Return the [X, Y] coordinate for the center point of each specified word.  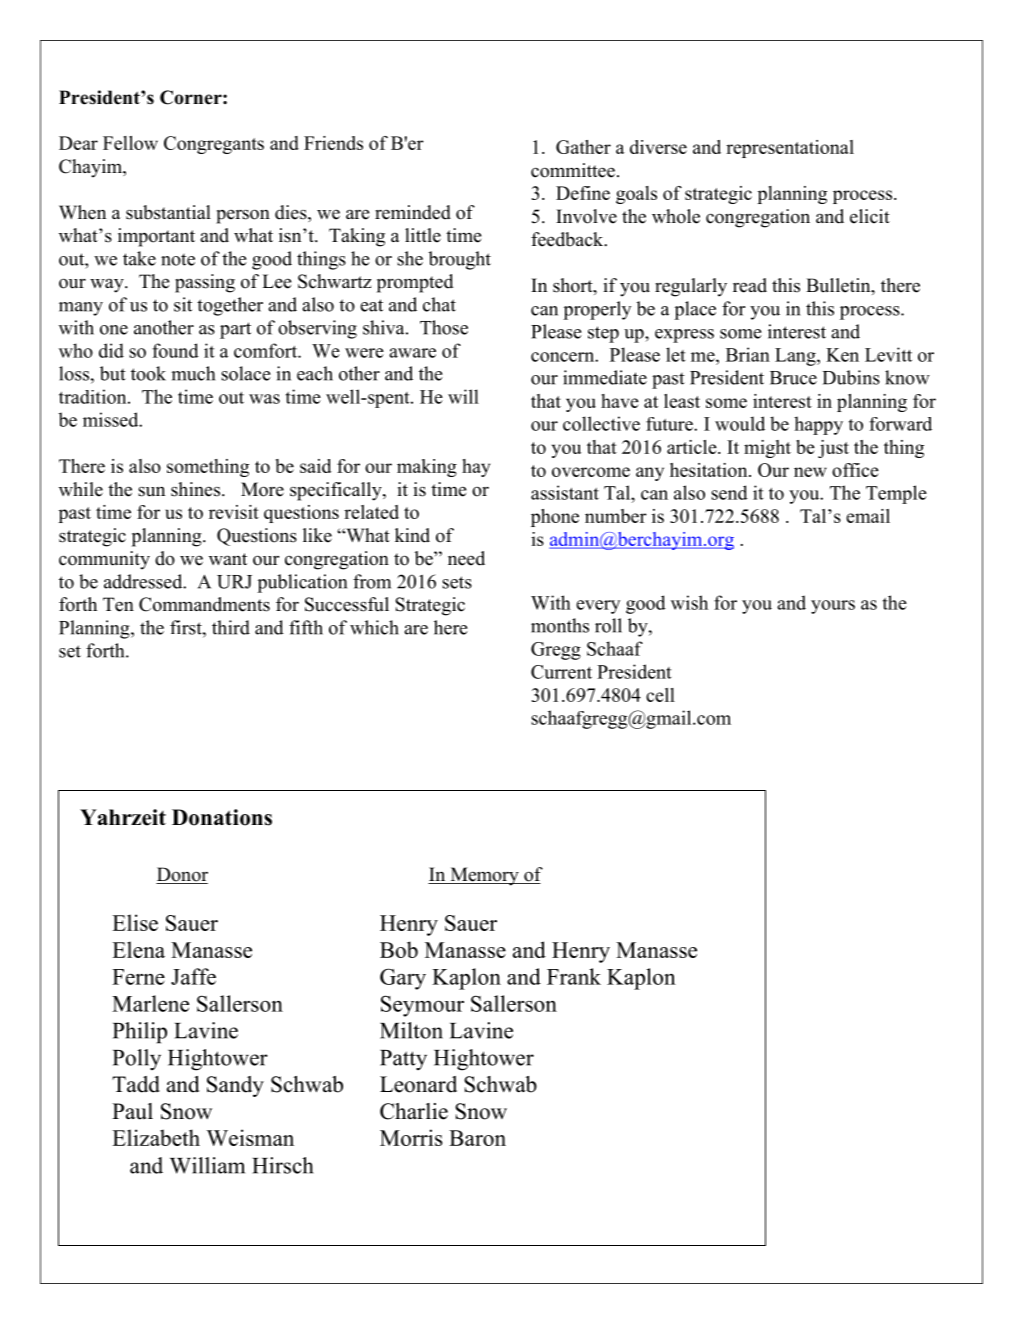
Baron [477, 1138]
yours [833, 607]
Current [561, 672]
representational [790, 149]
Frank [574, 976]
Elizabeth [156, 1137]
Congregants [214, 145]
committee [573, 170]
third [231, 627]
